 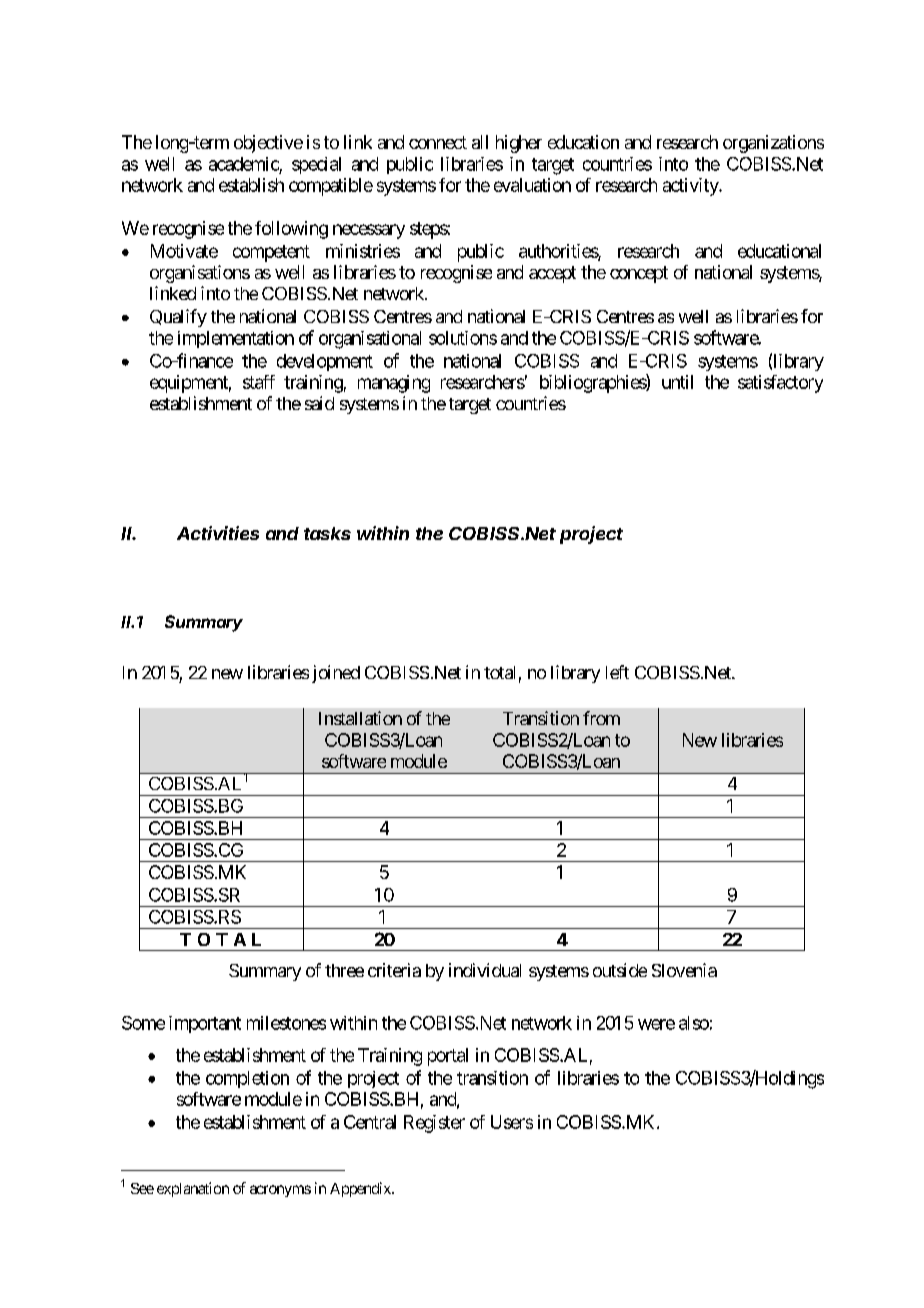 What do you see at coordinates (336, 674) in the screenshot?
I see `joined` at bounding box center [336, 674].
